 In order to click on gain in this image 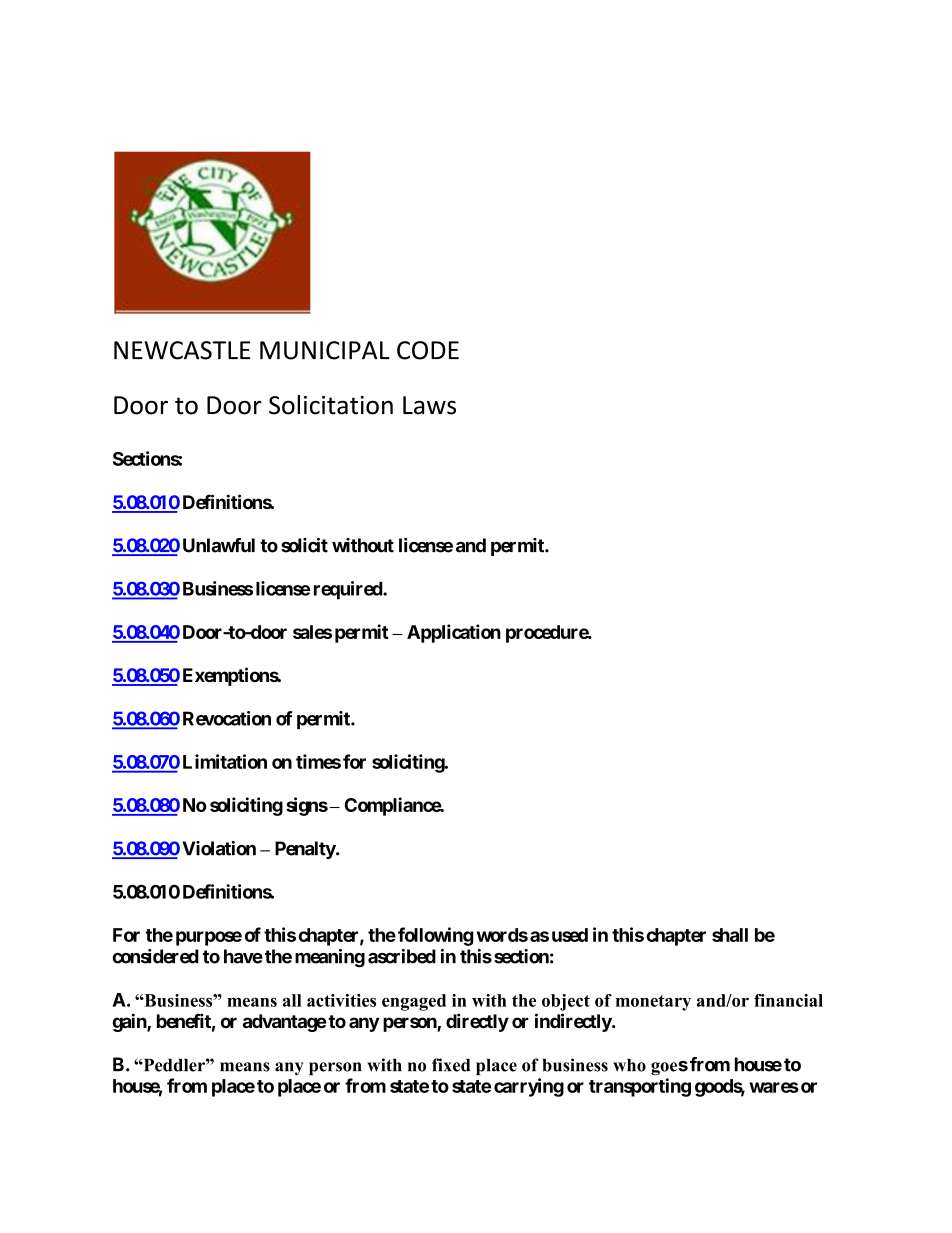, I will do `click(130, 1022)`.
